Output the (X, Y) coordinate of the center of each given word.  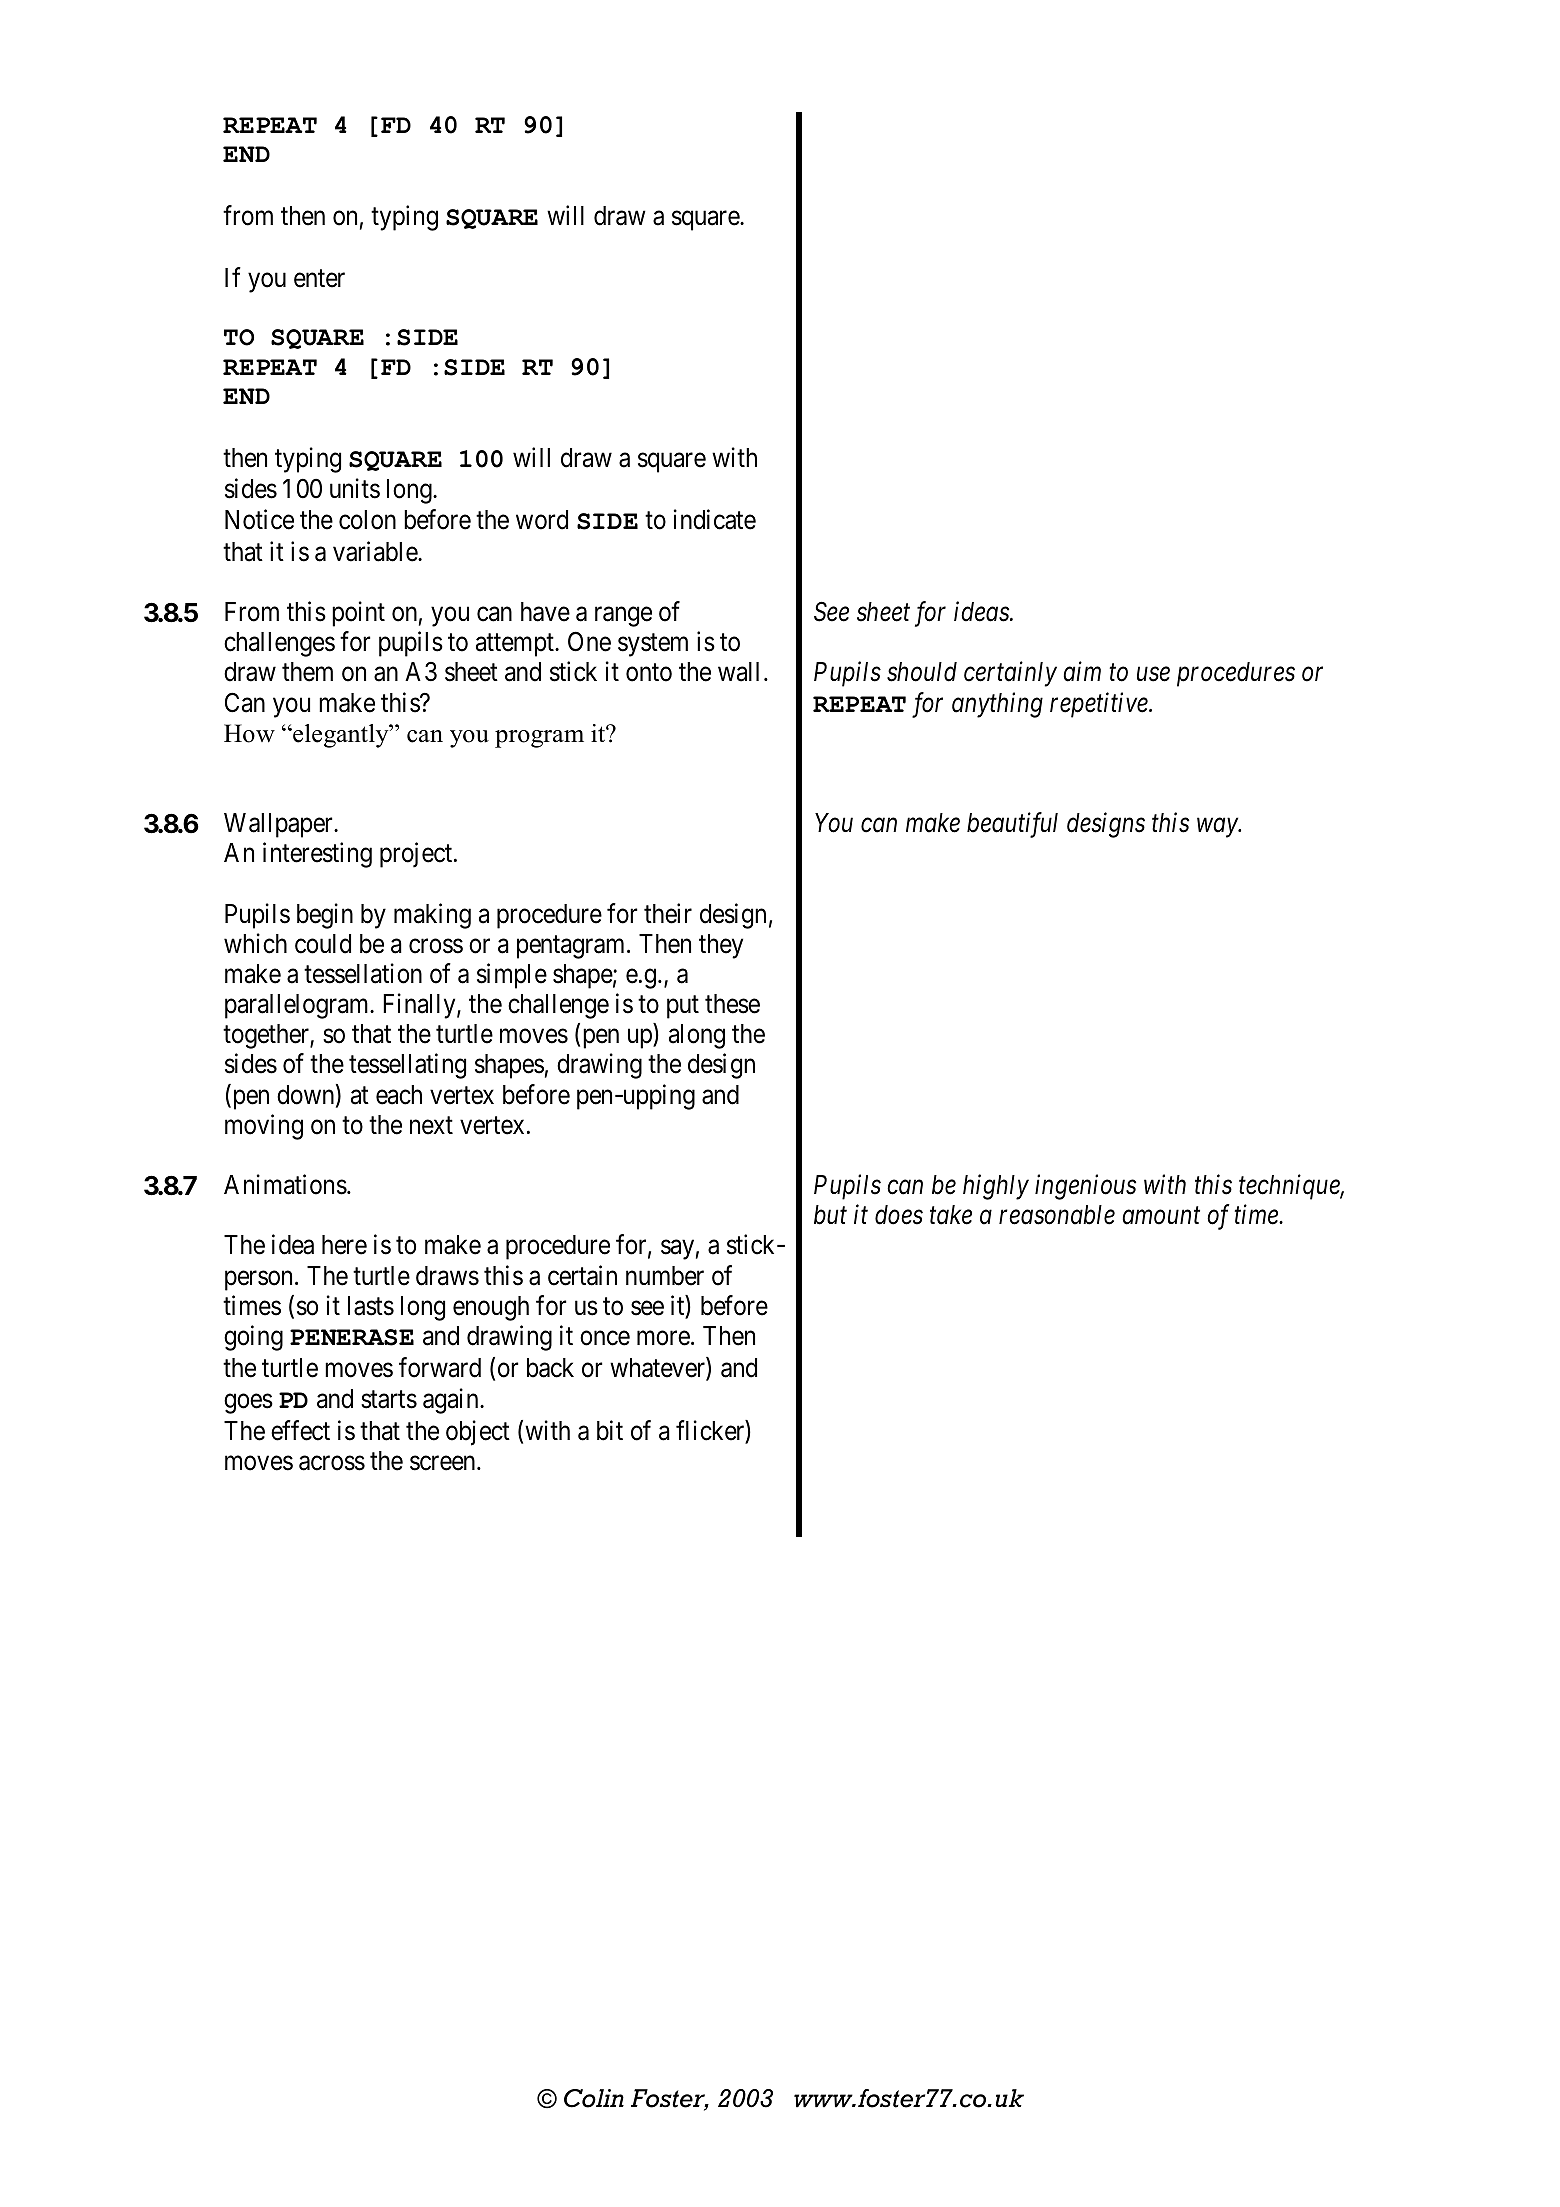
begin (325, 916)
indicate (715, 519)
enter (319, 279)
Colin (594, 2098)
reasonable (1057, 1215)
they (721, 946)
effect (300, 1430)
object (478, 1433)
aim (1082, 672)
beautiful (1012, 825)
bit (610, 1430)
